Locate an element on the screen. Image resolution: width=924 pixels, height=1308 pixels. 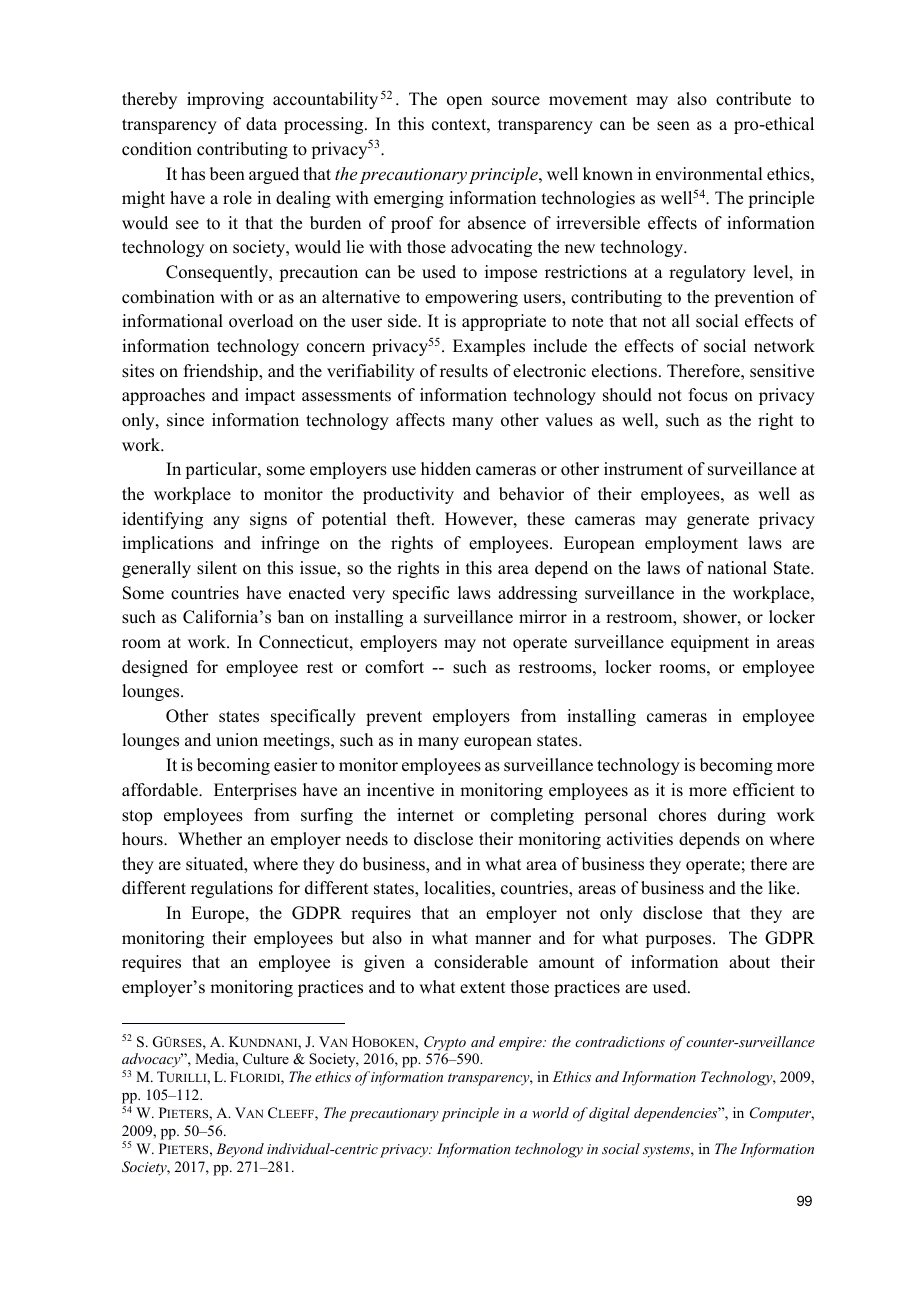
generate is located at coordinates (718, 521).
